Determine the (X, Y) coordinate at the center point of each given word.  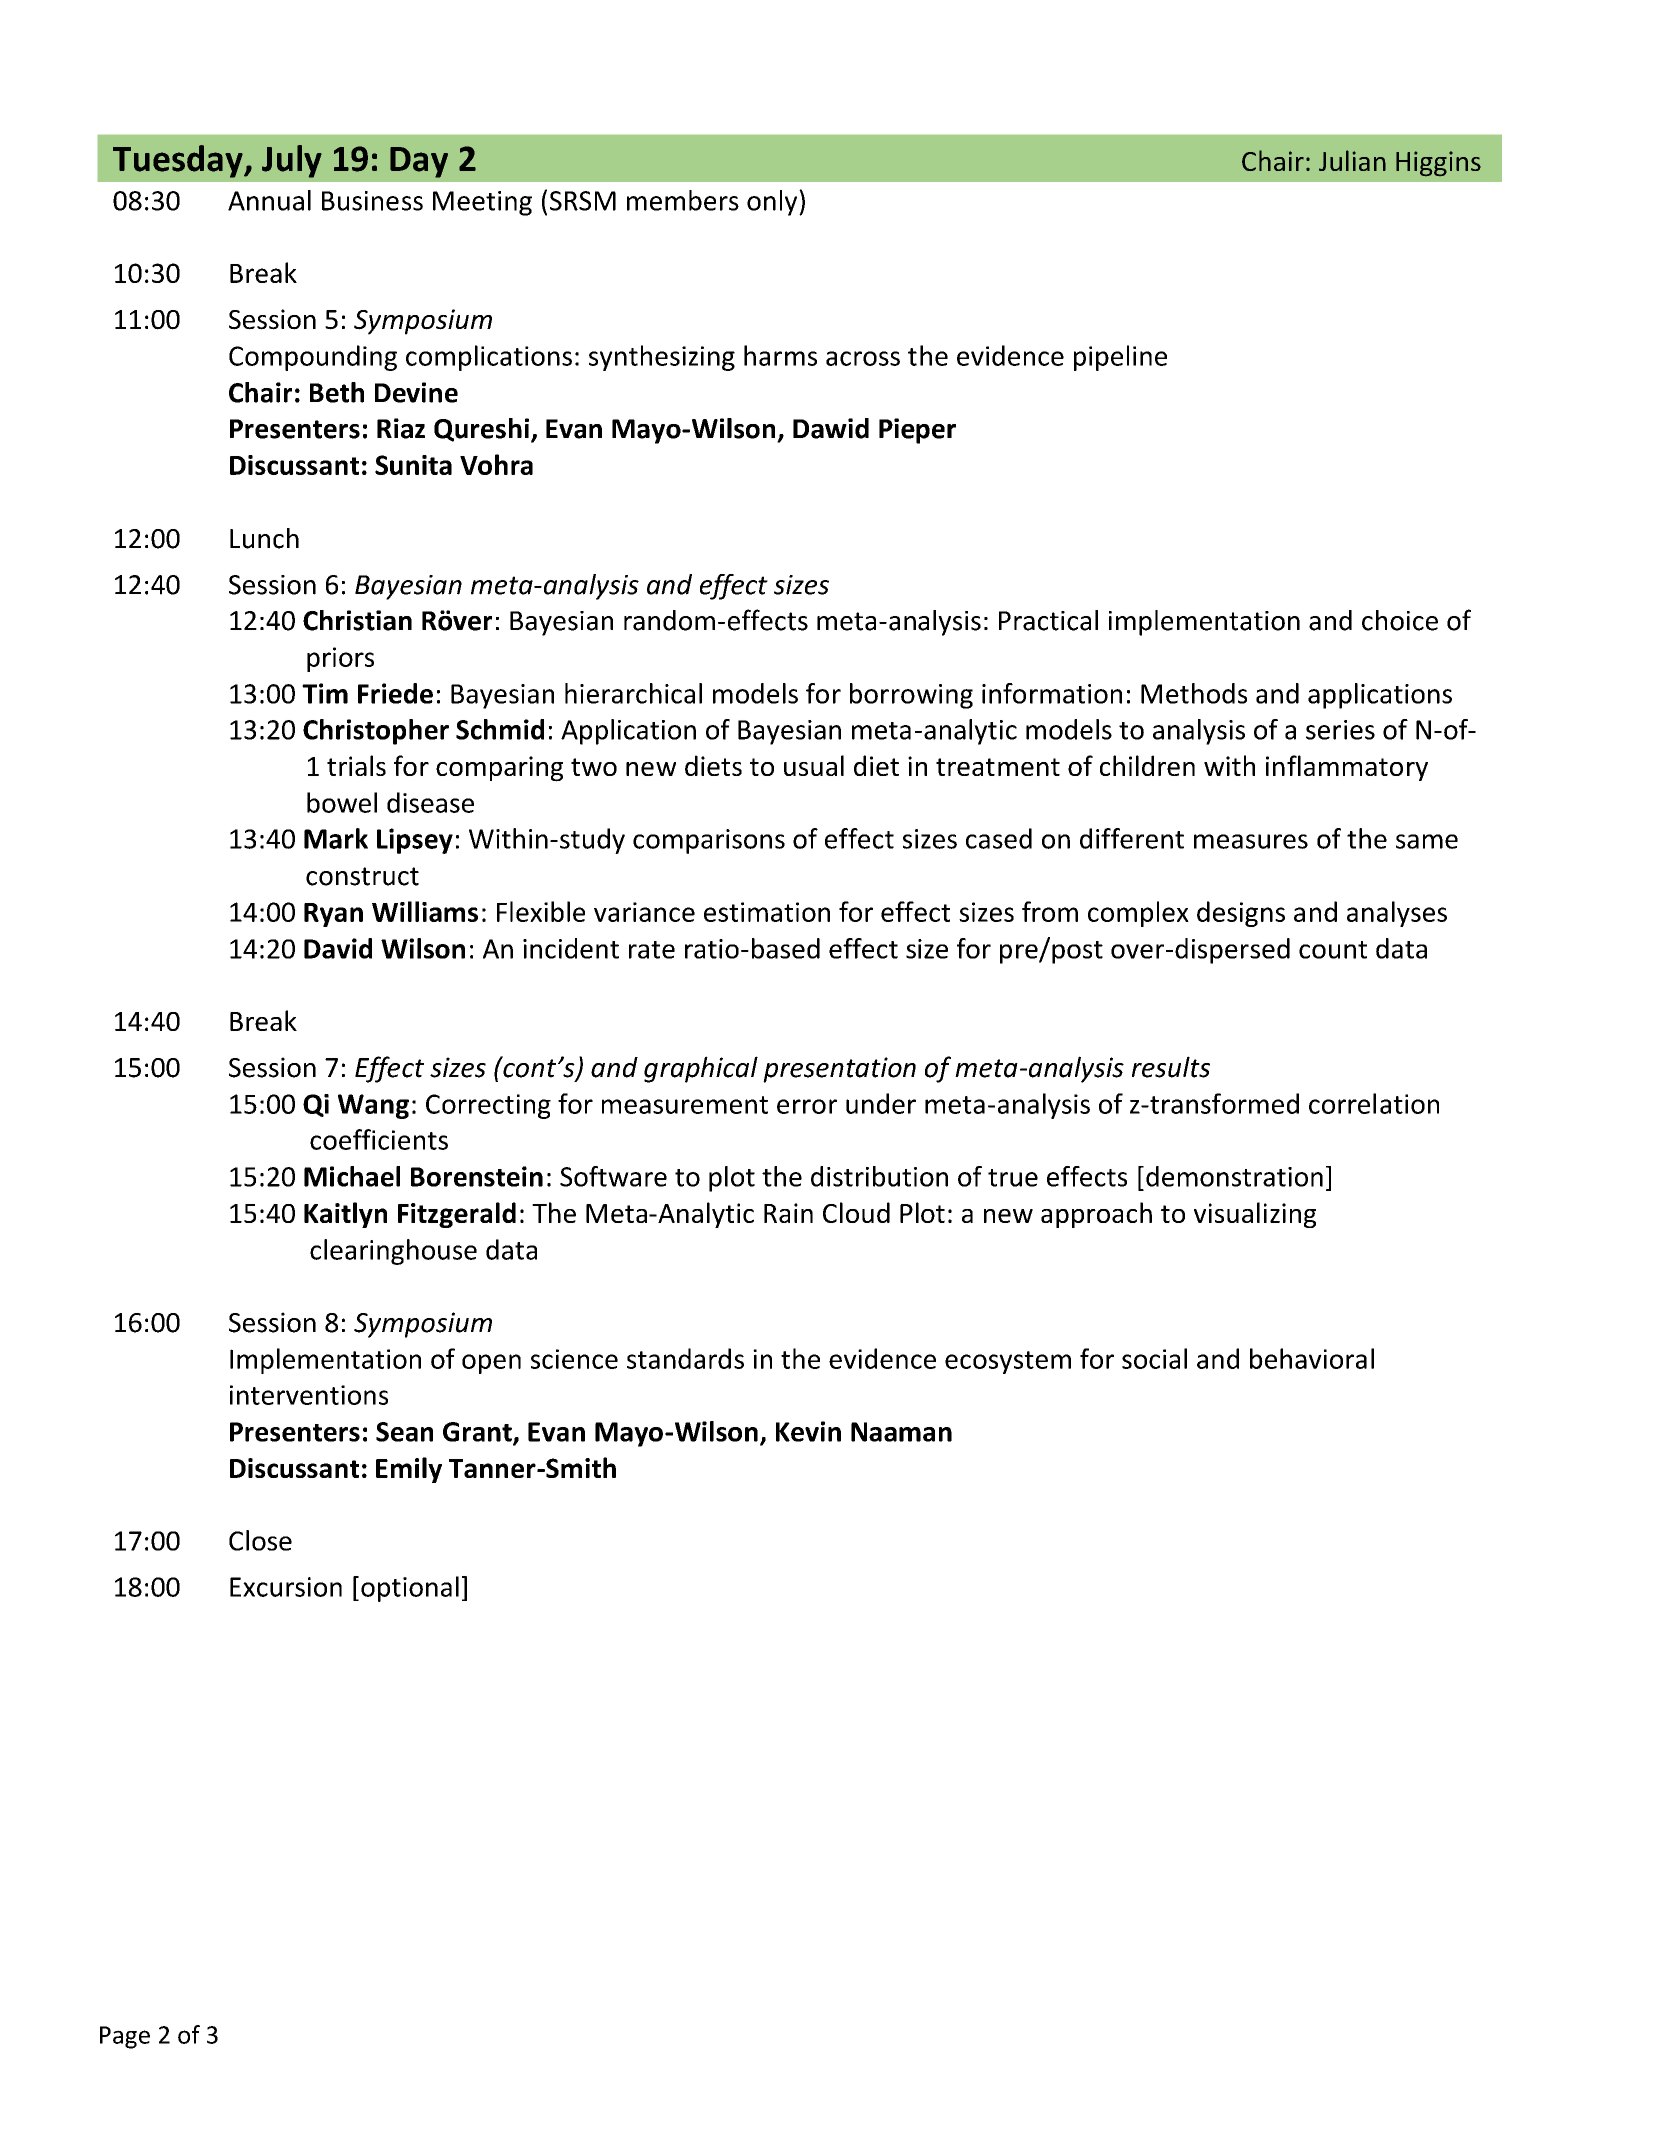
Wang (373, 1106)
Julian (1352, 160)
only (773, 203)
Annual (269, 200)
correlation (1374, 1103)
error (807, 1106)
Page (125, 2037)
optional (410, 1589)
